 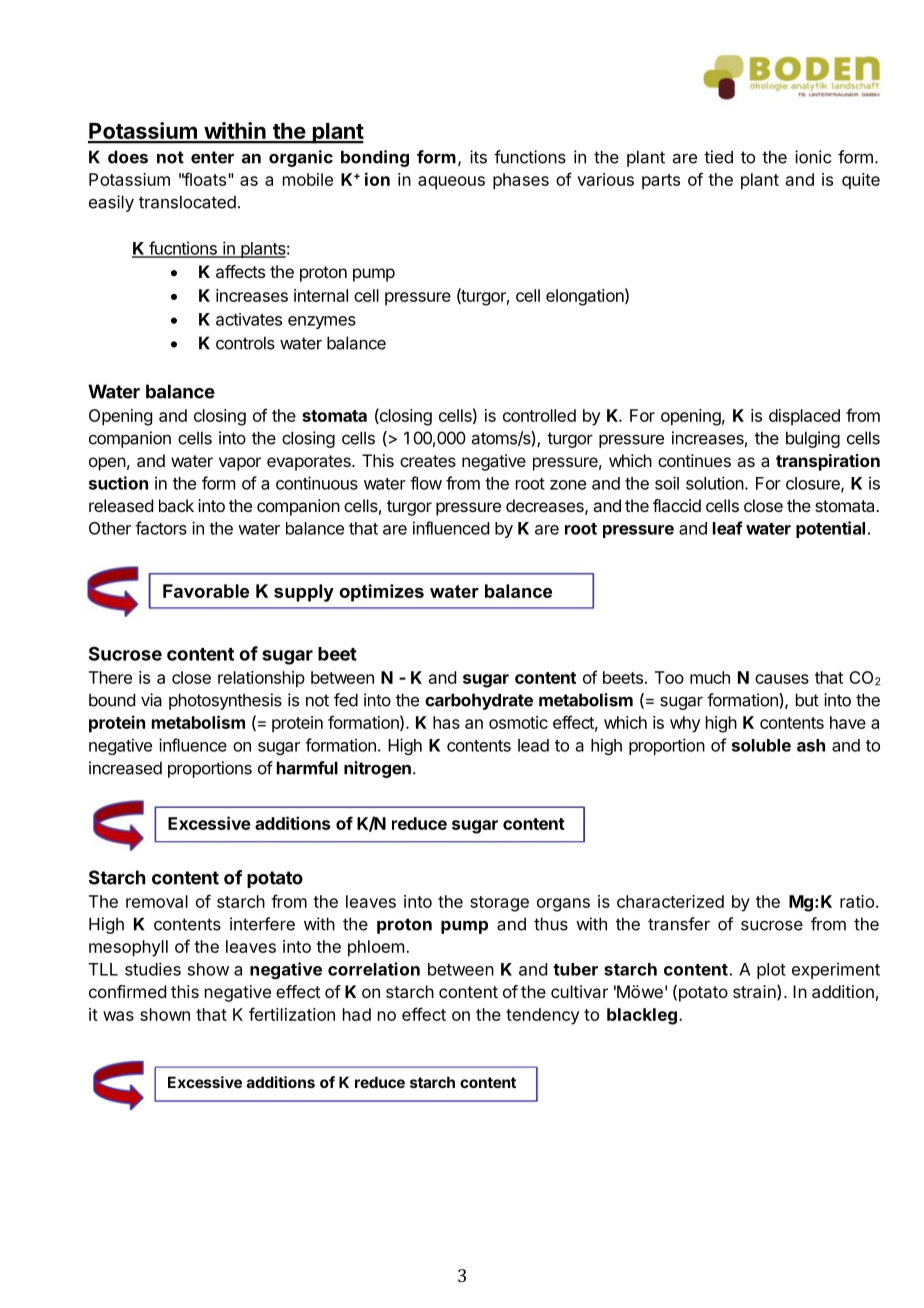 I want to click on back, so click(x=176, y=505).
